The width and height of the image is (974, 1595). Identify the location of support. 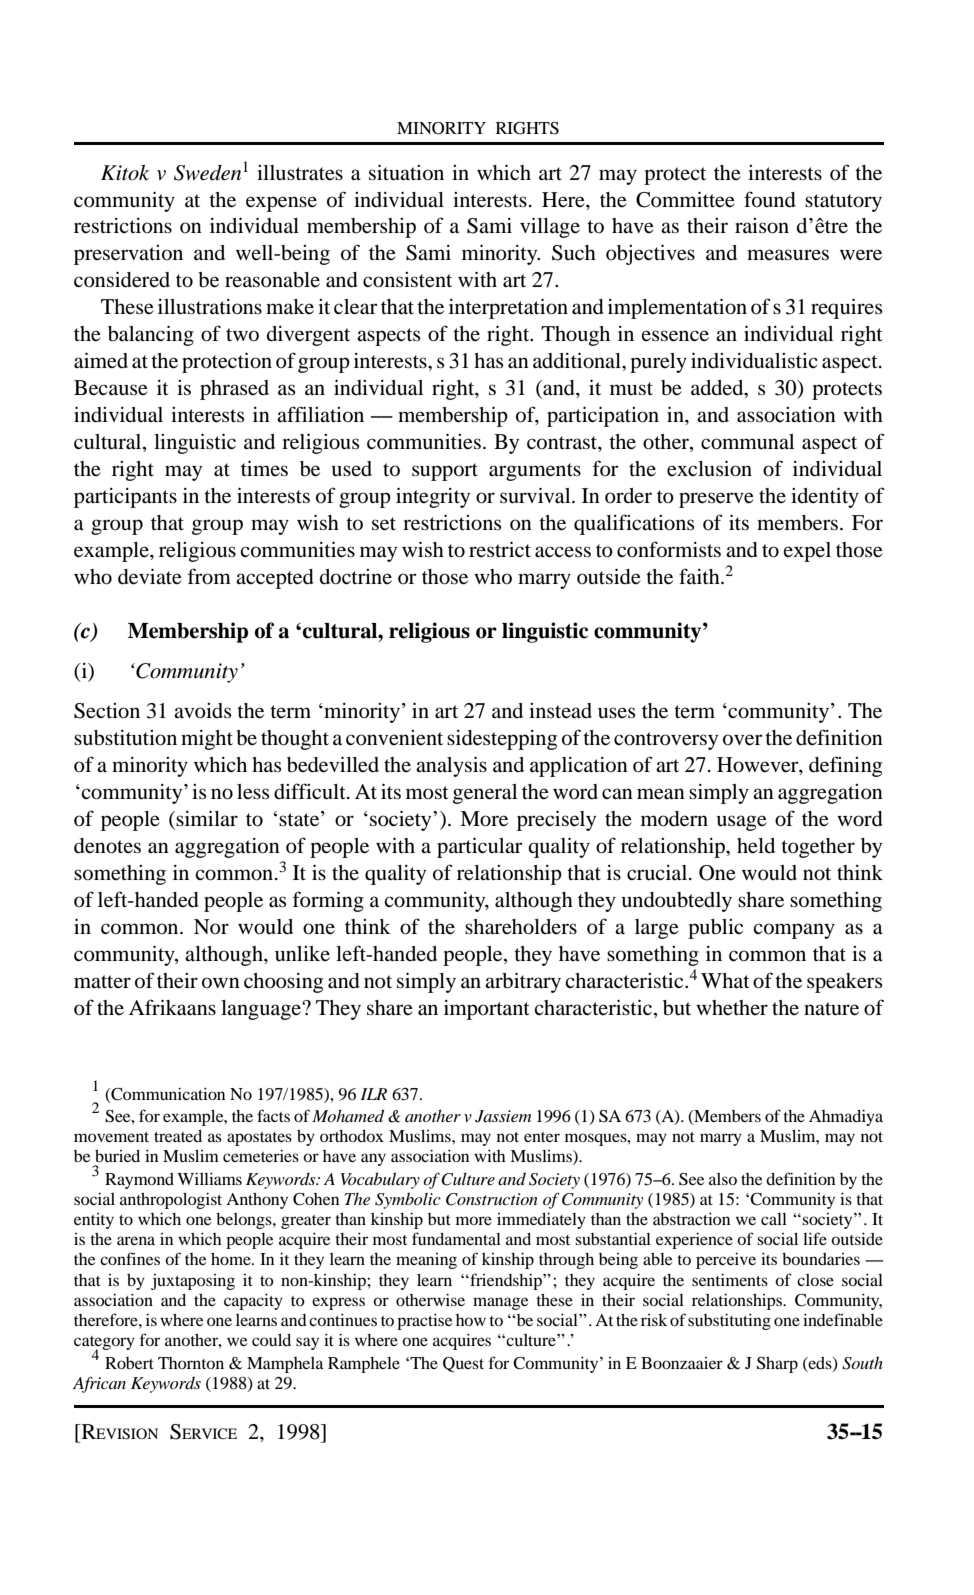
(445, 472).
